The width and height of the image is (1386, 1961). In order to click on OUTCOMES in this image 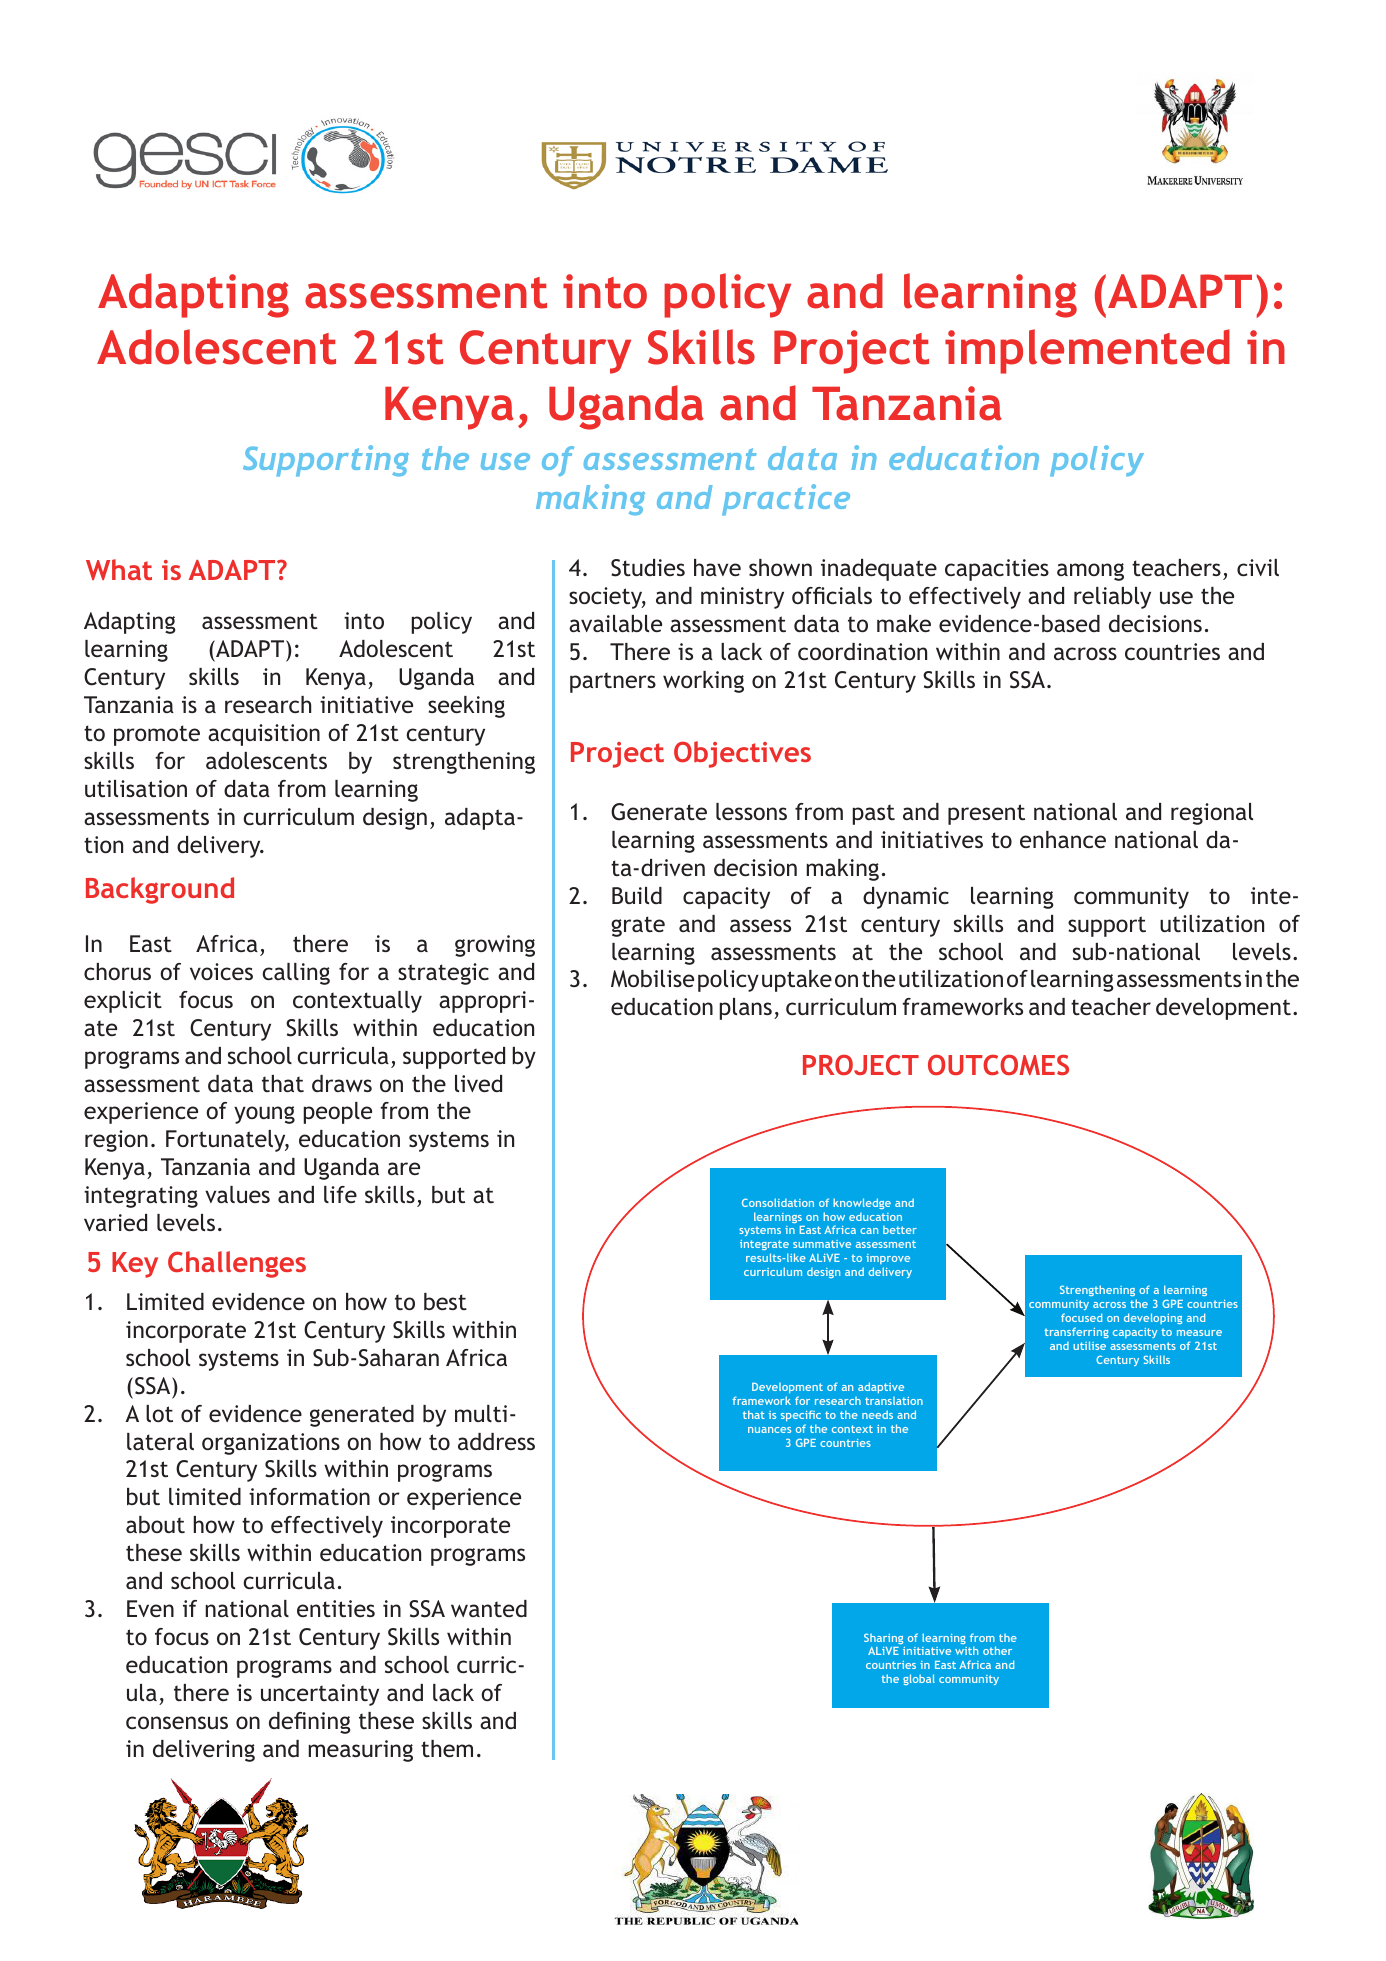, I will do `click(998, 1064)`.
